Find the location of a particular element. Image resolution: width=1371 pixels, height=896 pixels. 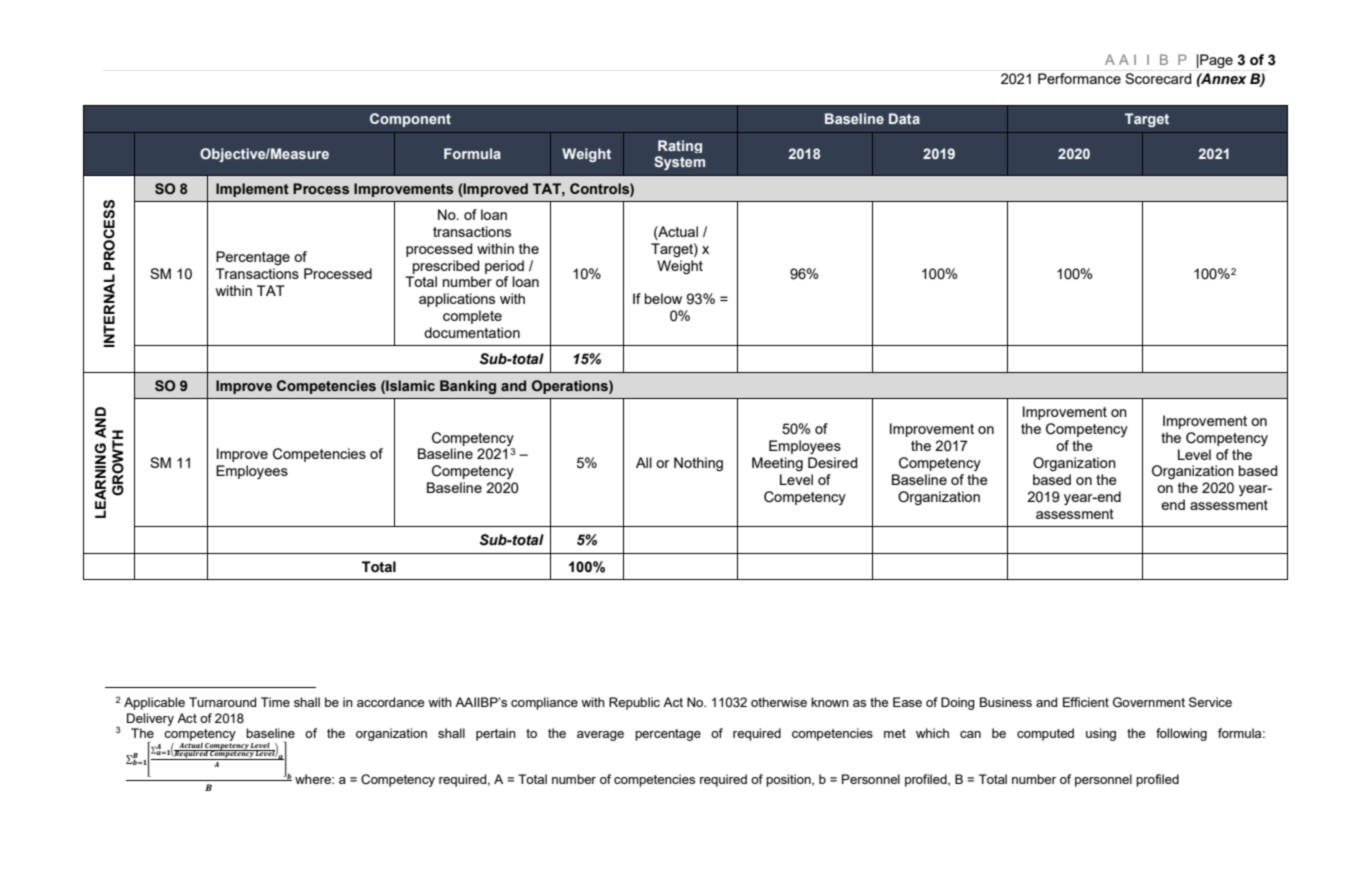

Performance is located at coordinates (1079, 78).
